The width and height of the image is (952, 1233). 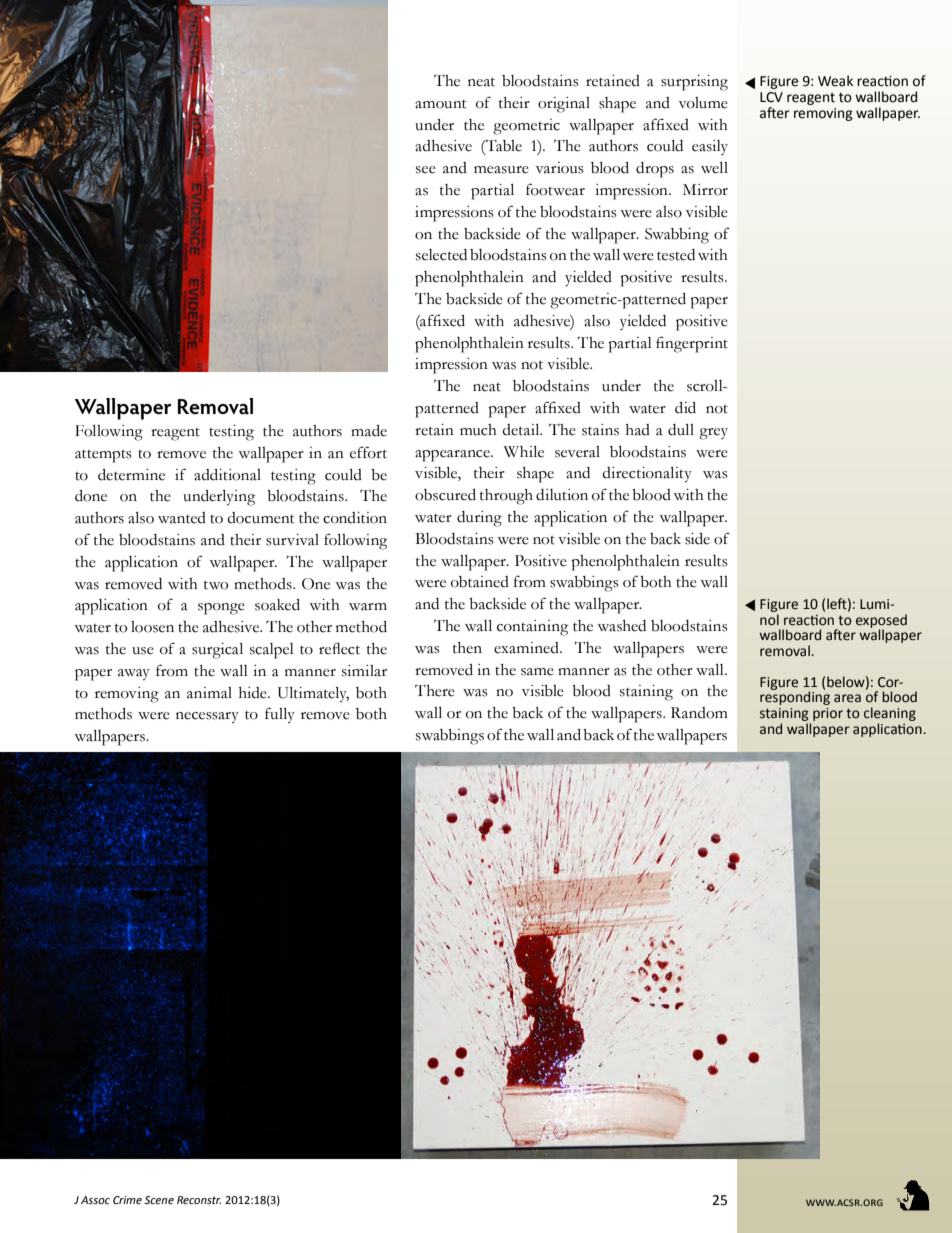 What do you see at coordinates (227, 475) in the image?
I see `additional` at bounding box center [227, 475].
